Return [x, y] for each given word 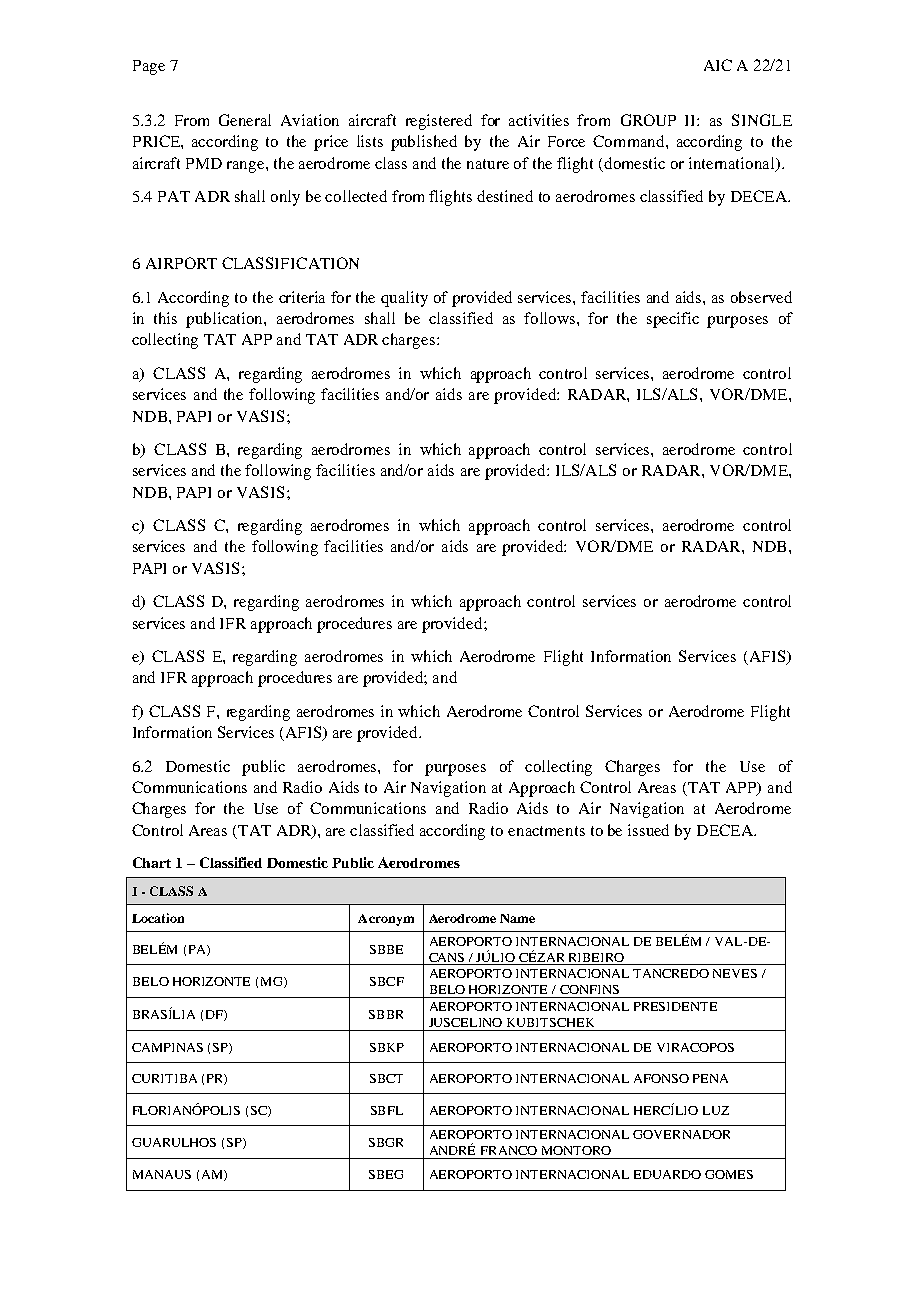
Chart [152, 862]
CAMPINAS [167, 1047]
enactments [546, 831]
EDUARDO [667, 1174]
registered [439, 122]
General [245, 120]
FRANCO [509, 1150]
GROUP [648, 120]
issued [648, 830]
